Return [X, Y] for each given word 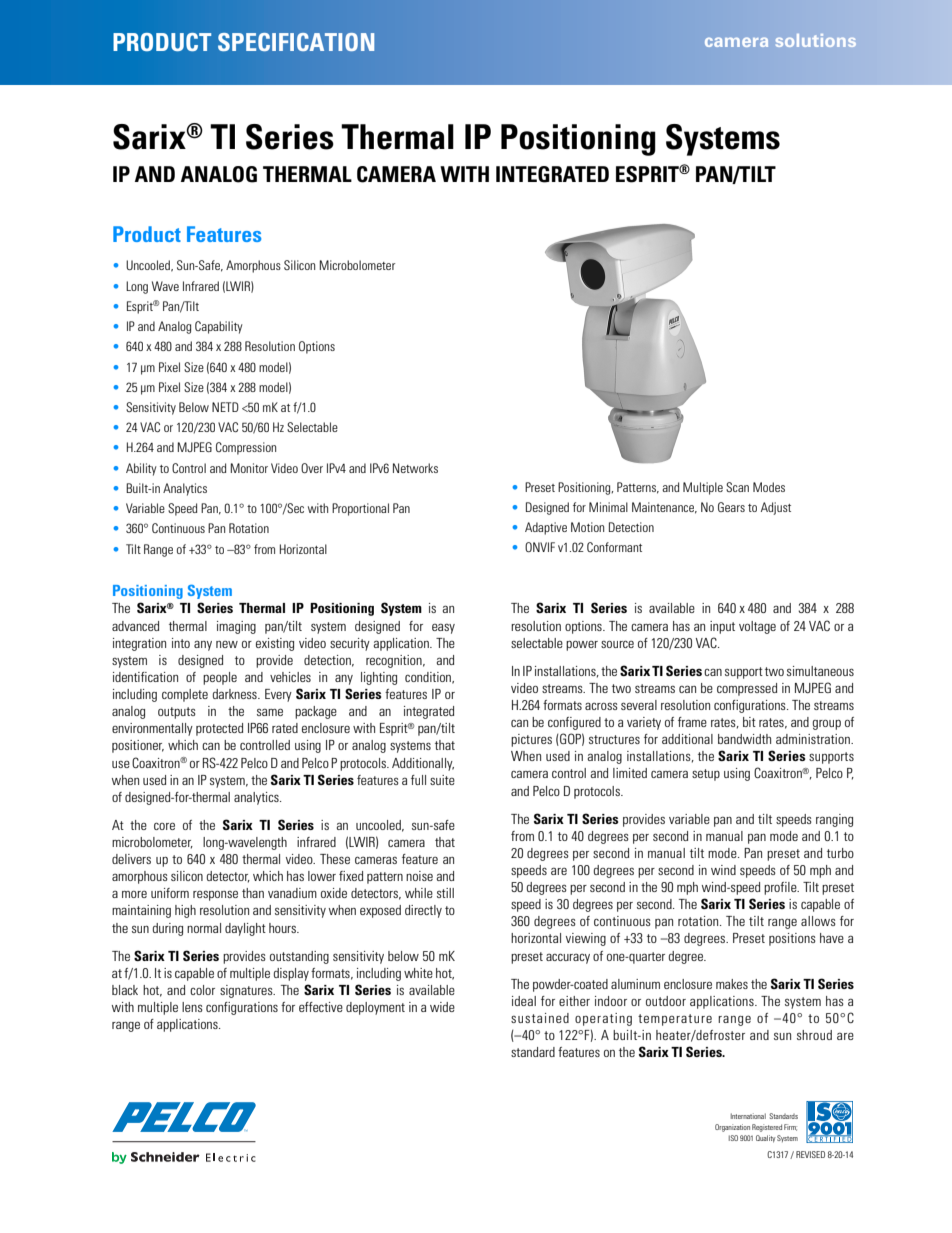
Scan [737, 487]
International [748, 1116]
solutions [816, 40]
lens [192, 1007]
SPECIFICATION [296, 42]
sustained [540, 1018]
